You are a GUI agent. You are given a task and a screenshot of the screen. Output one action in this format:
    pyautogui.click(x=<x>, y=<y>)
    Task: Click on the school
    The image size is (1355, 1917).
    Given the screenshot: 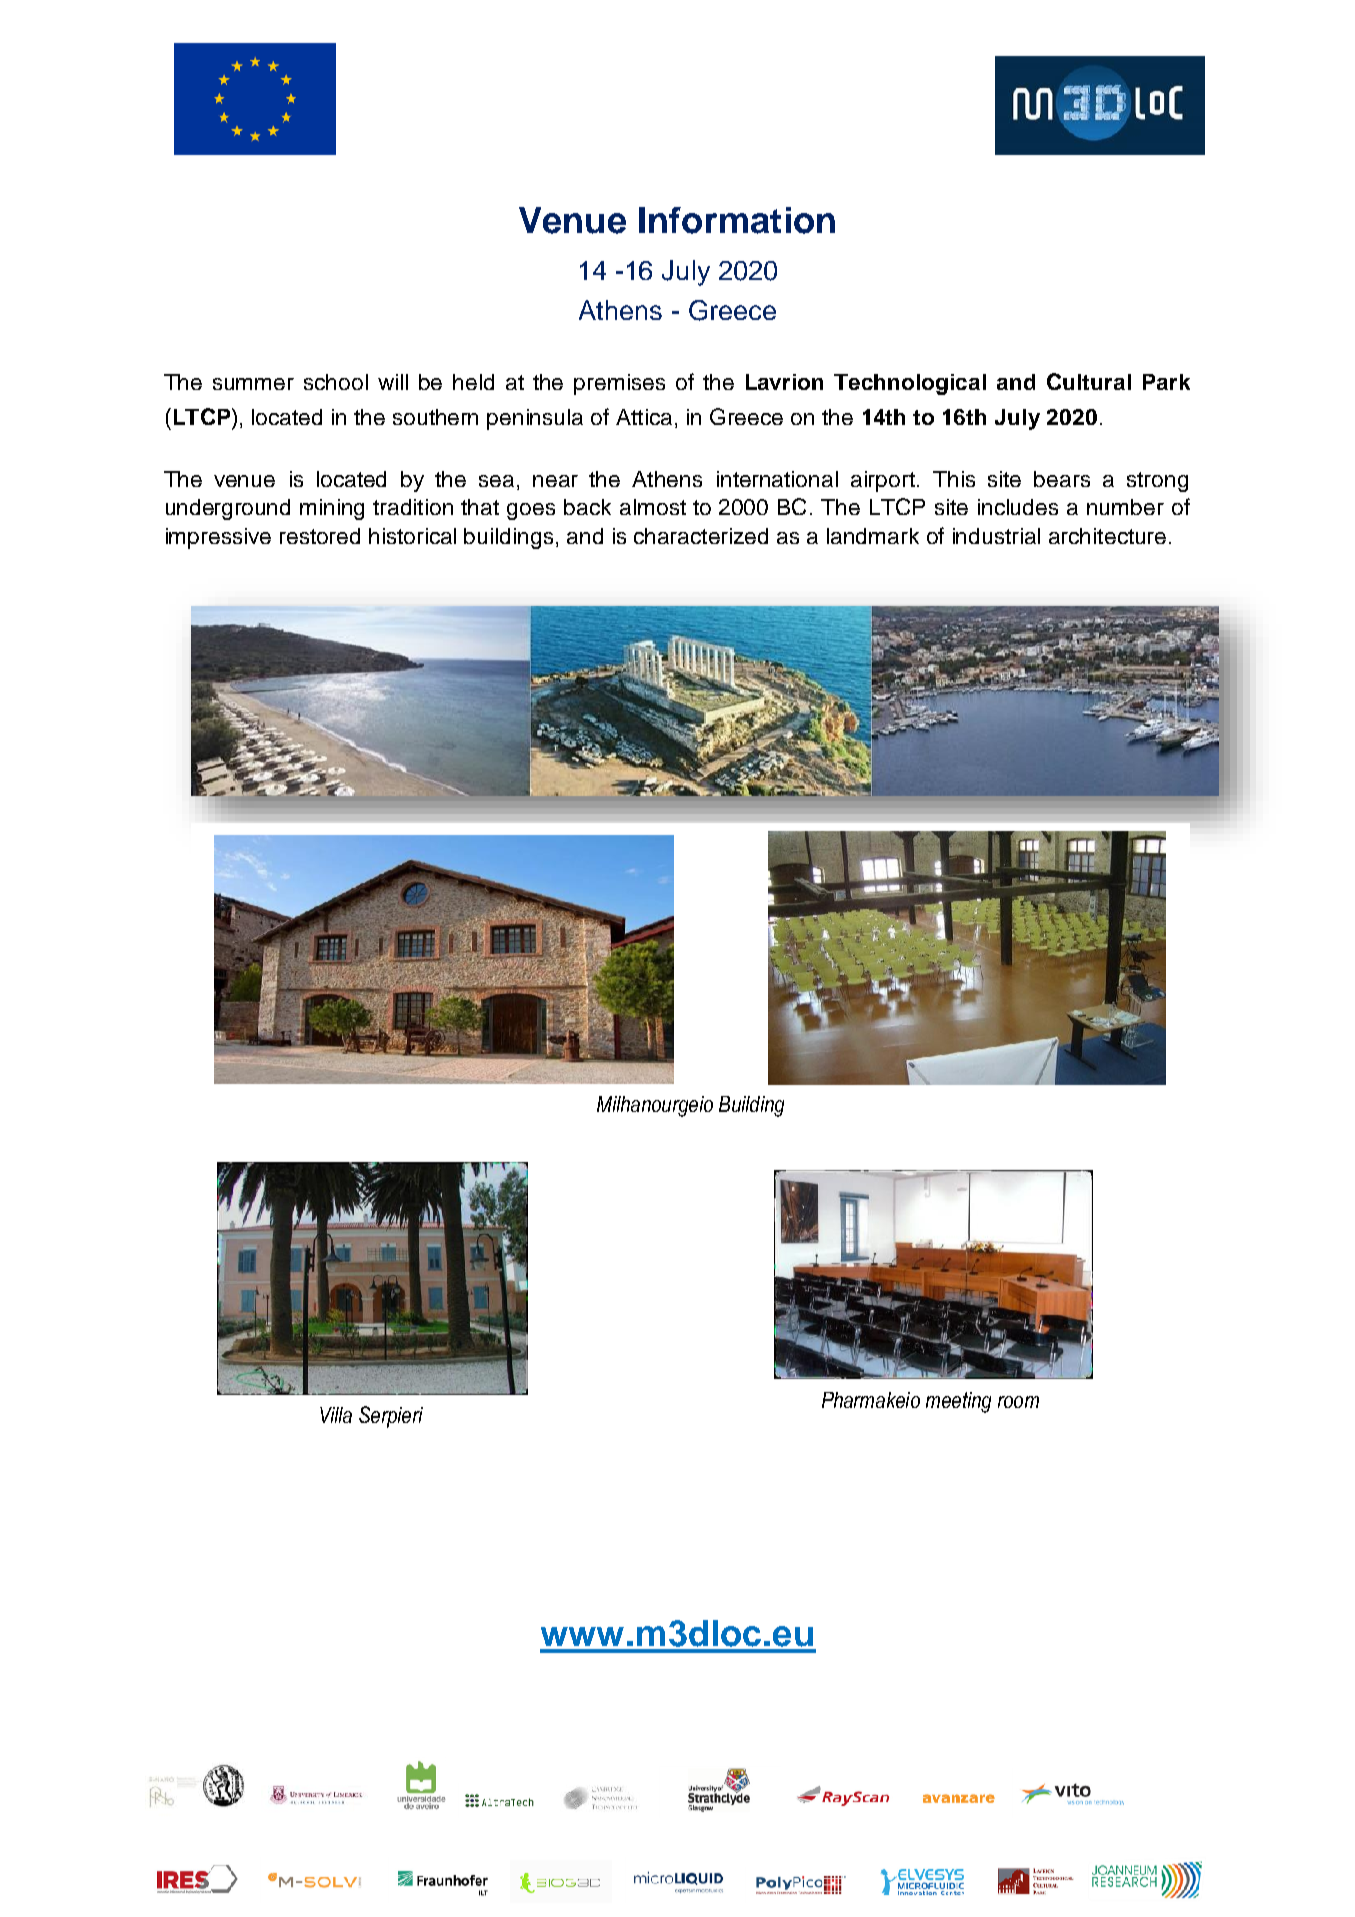 What is the action you would take?
    pyautogui.click(x=336, y=382)
